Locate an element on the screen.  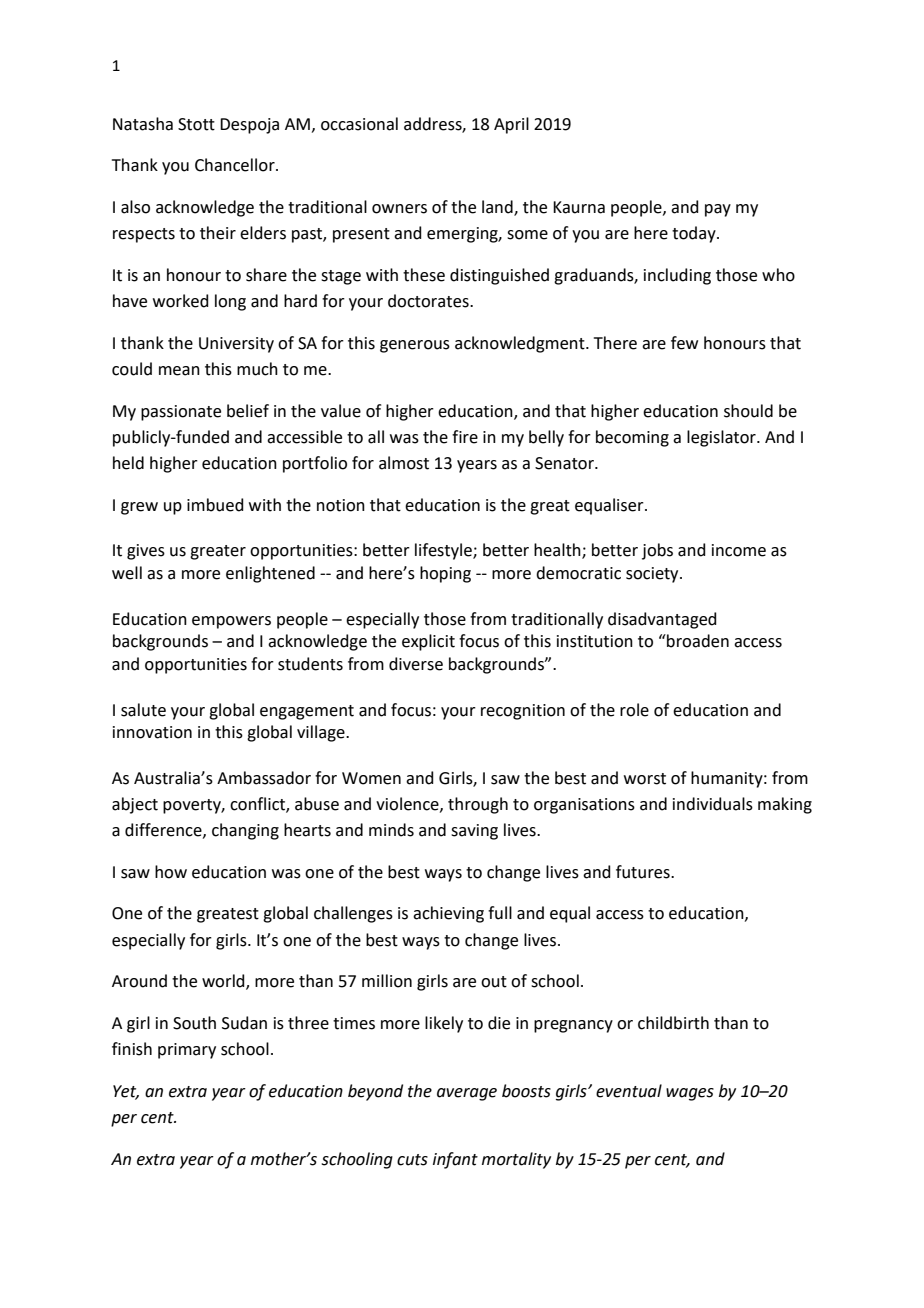
broaden is located at coordinates (697, 641).
